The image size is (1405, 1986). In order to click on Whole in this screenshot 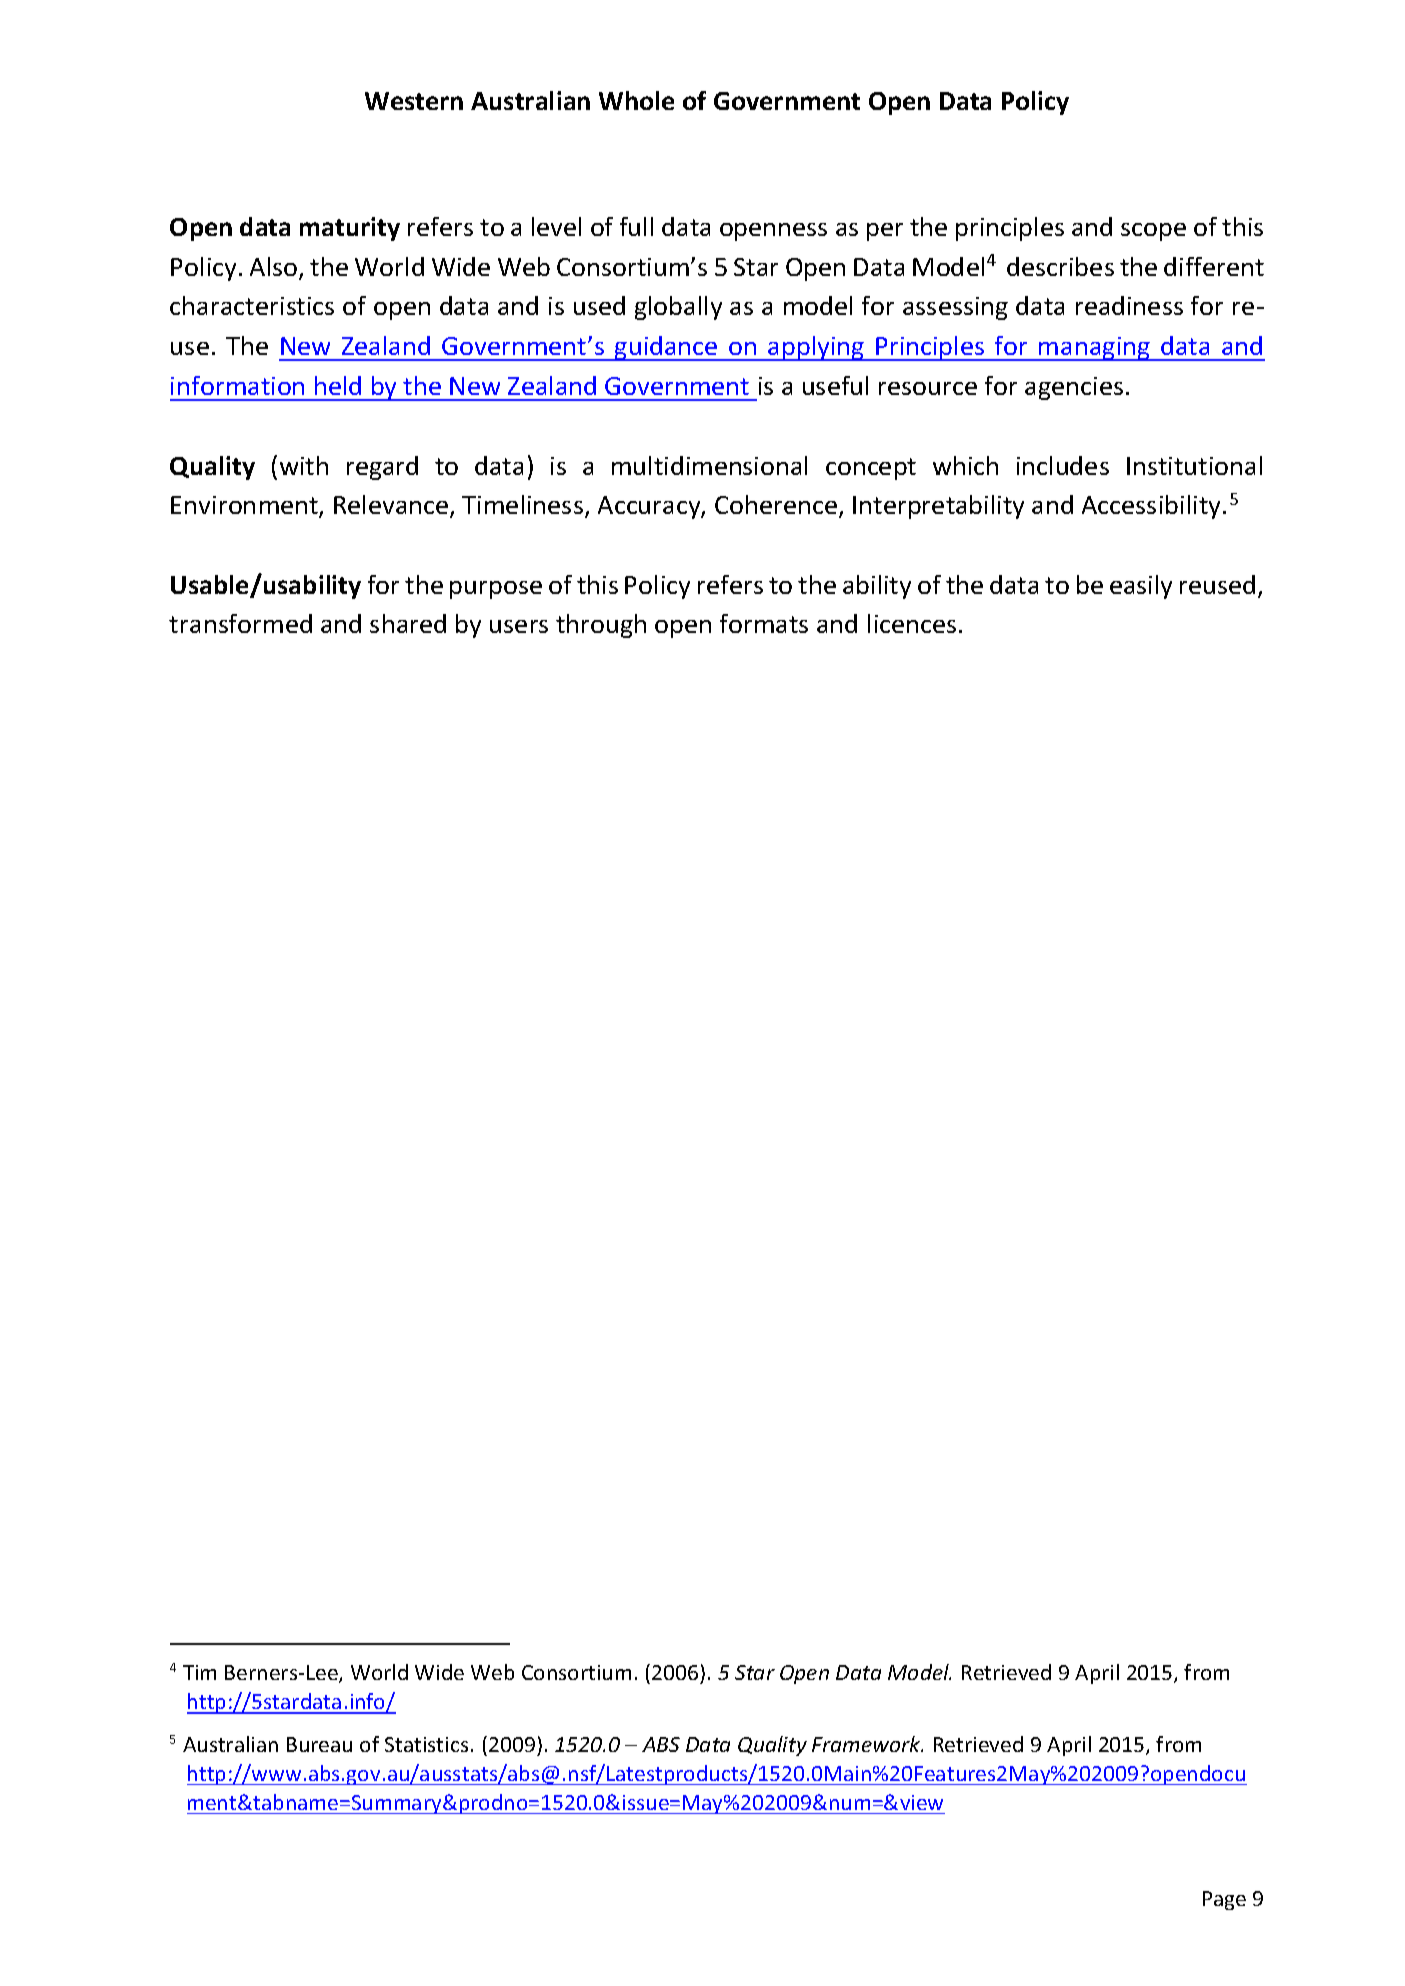, I will do `click(636, 100)`.
